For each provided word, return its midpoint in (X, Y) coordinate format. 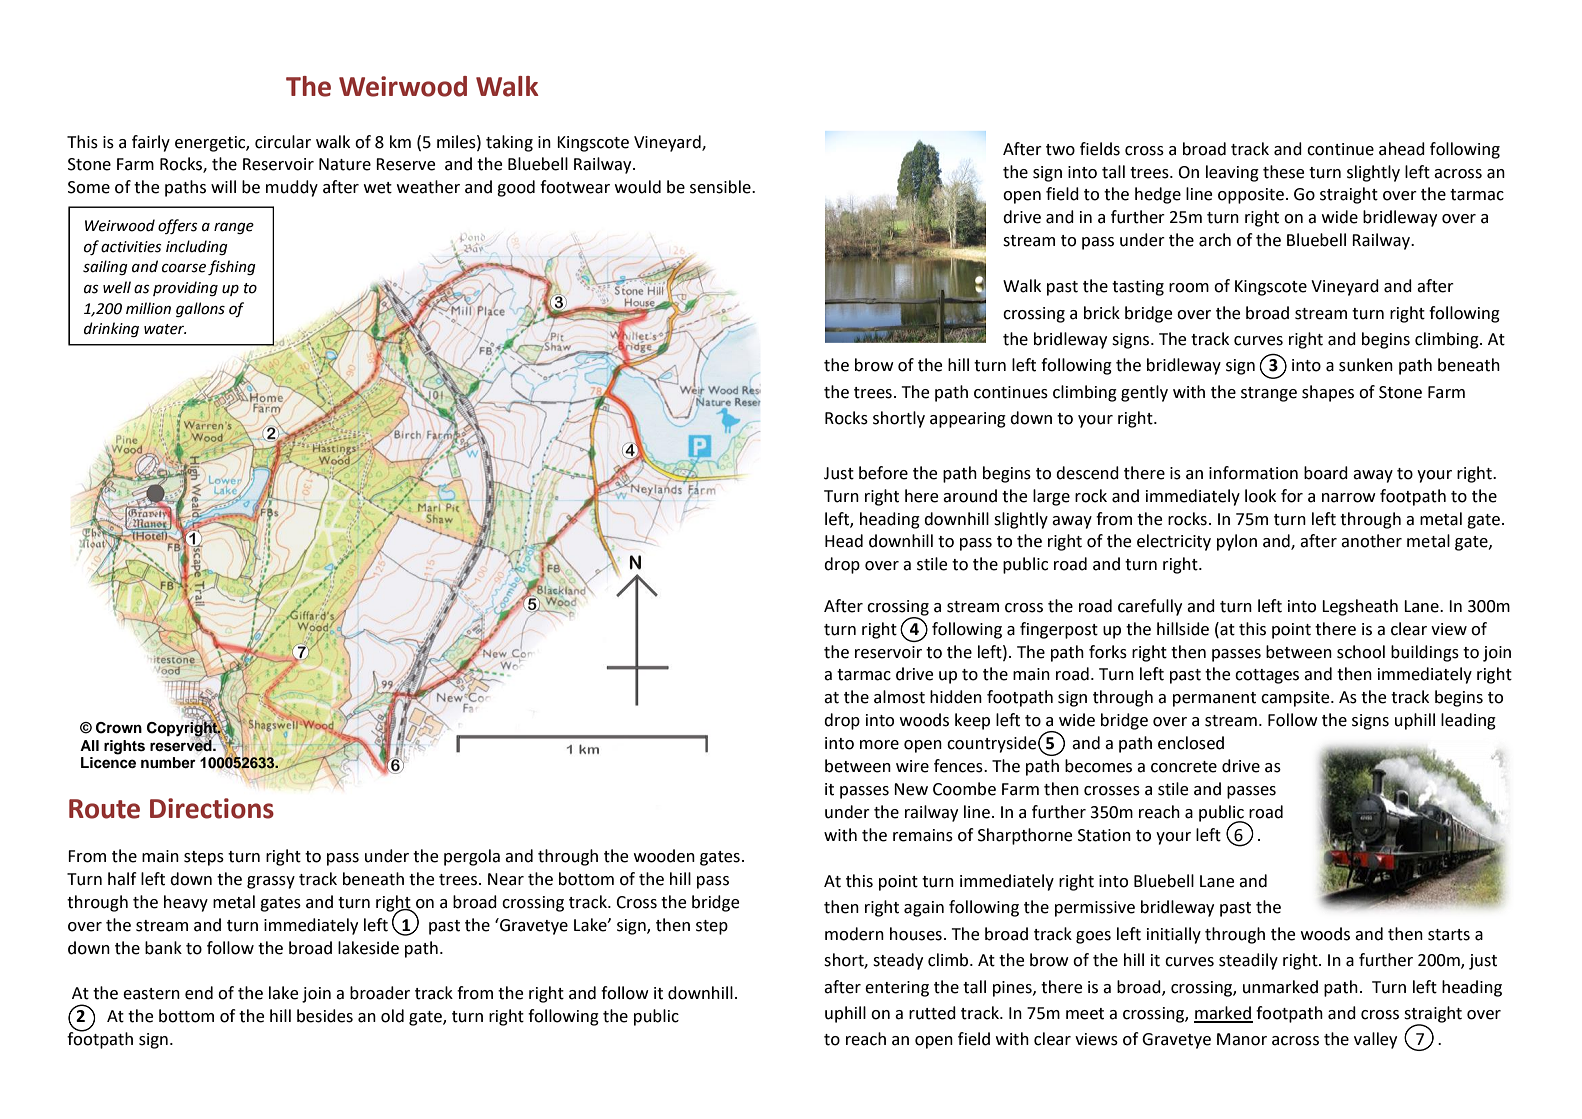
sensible (721, 187)
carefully (1150, 607)
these (1283, 172)
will (223, 186)
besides (325, 1016)
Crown (119, 728)
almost (899, 697)
